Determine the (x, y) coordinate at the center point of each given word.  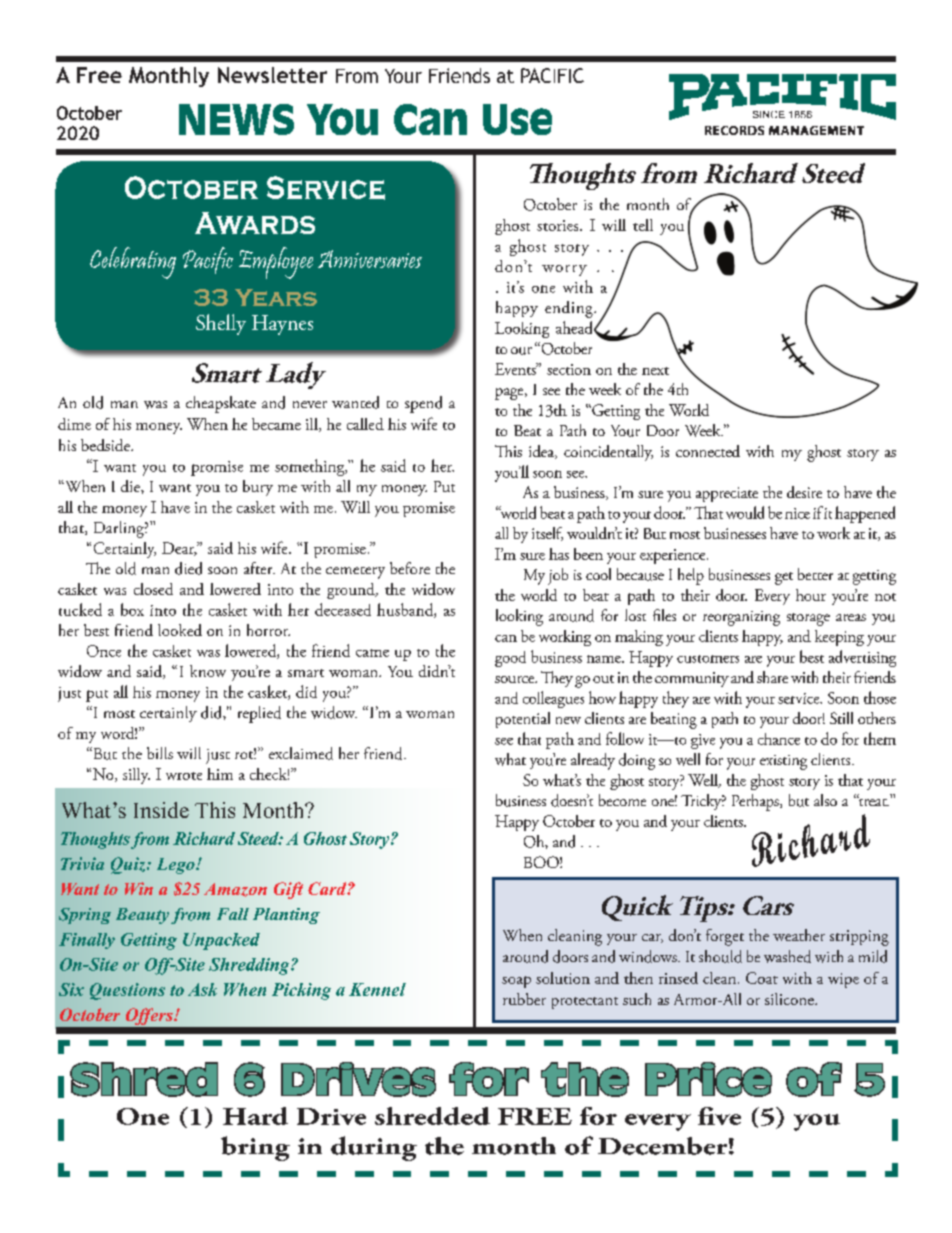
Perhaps (756, 802)
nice (797, 513)
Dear (179, 549)
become (622, 800)
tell (643, 225)
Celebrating (133, 263)
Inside (161, 810)
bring (255, 1148)
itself (547, 534)
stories (559, 225)
